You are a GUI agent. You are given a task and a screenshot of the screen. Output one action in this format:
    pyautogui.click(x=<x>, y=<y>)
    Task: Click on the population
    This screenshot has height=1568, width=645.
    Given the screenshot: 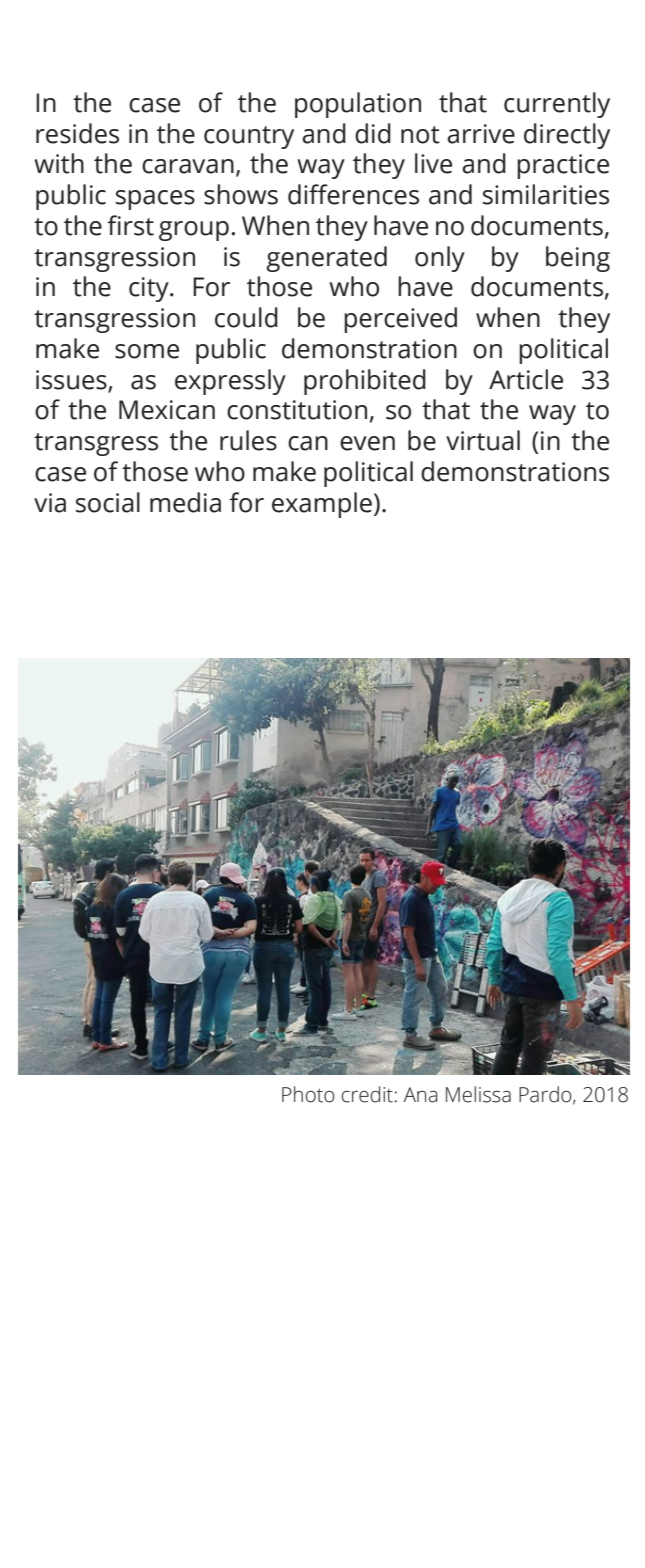 What is the action you would take?
    pyautogui.click(x=358, y=105)
